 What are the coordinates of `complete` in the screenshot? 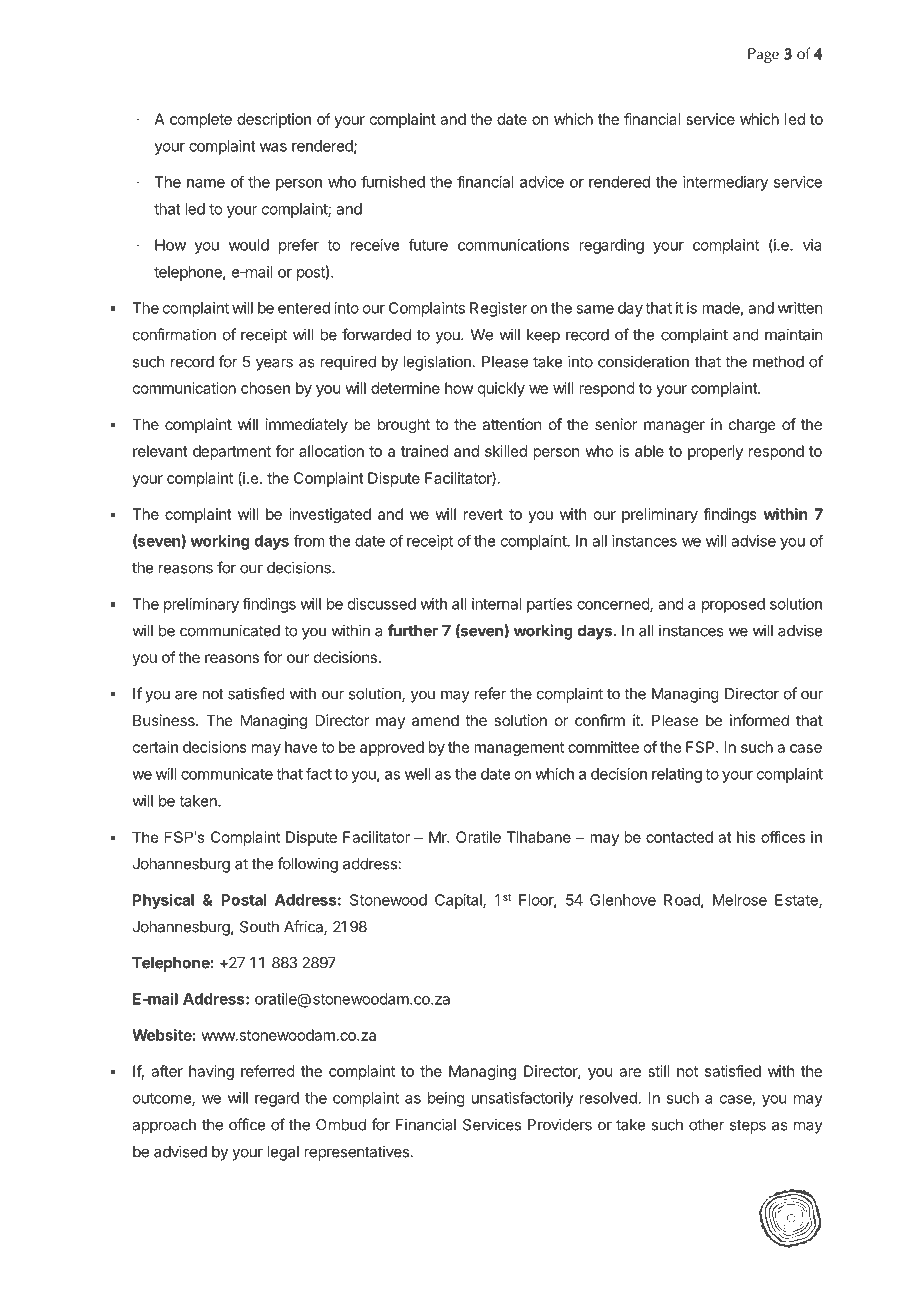 It's located at (201, 120).
